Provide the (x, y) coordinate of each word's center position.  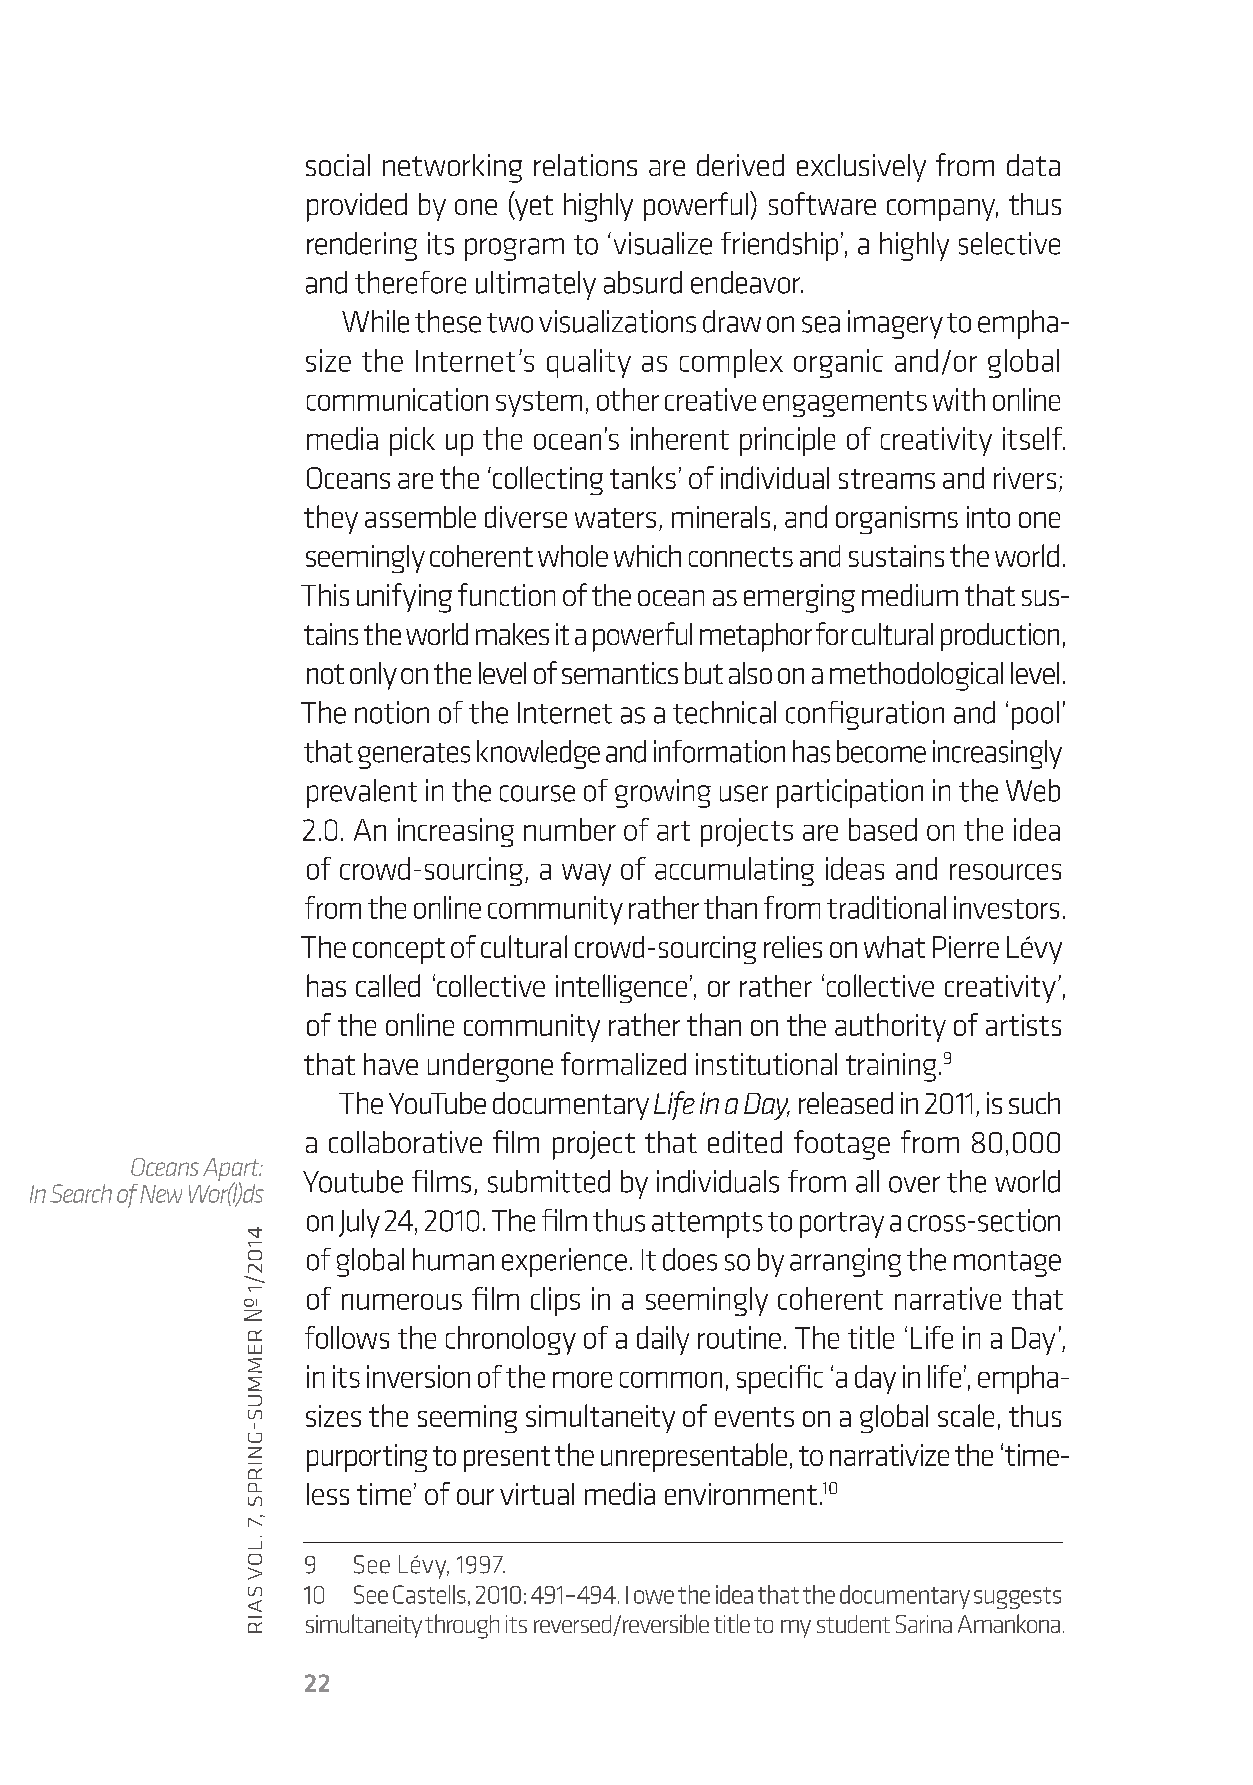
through (462, 1626)
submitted (549, 1181)
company (942, 210)
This (325, 595)
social (338, 165)
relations (585, 165)
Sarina (924, 1624)
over (914, 1184)
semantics (620, 673)
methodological (916, 676)
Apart (232, 1171)
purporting (367, 1458)
